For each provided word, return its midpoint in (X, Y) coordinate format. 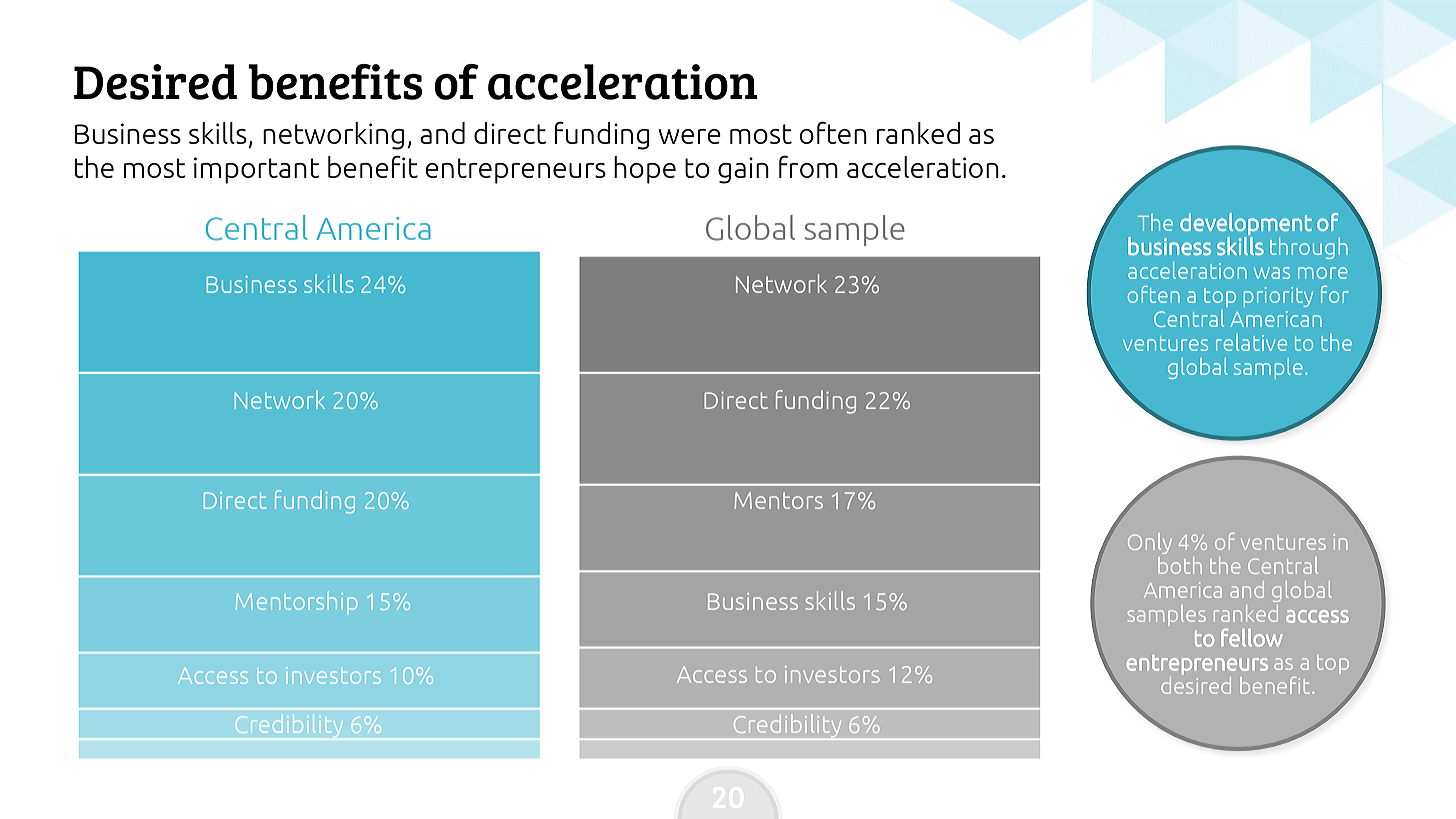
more (1323, 273)
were (689, 136)
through (1309, 248)
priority (1278, 297)
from (808, 166)
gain (743, 170)
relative (1251, 342)
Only (1150, 543)
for (1334, 294)
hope (645, 170)
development (1246, 224)
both (1180, 565)
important (257, 170)
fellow (1252, 637)
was (1272, 273)
